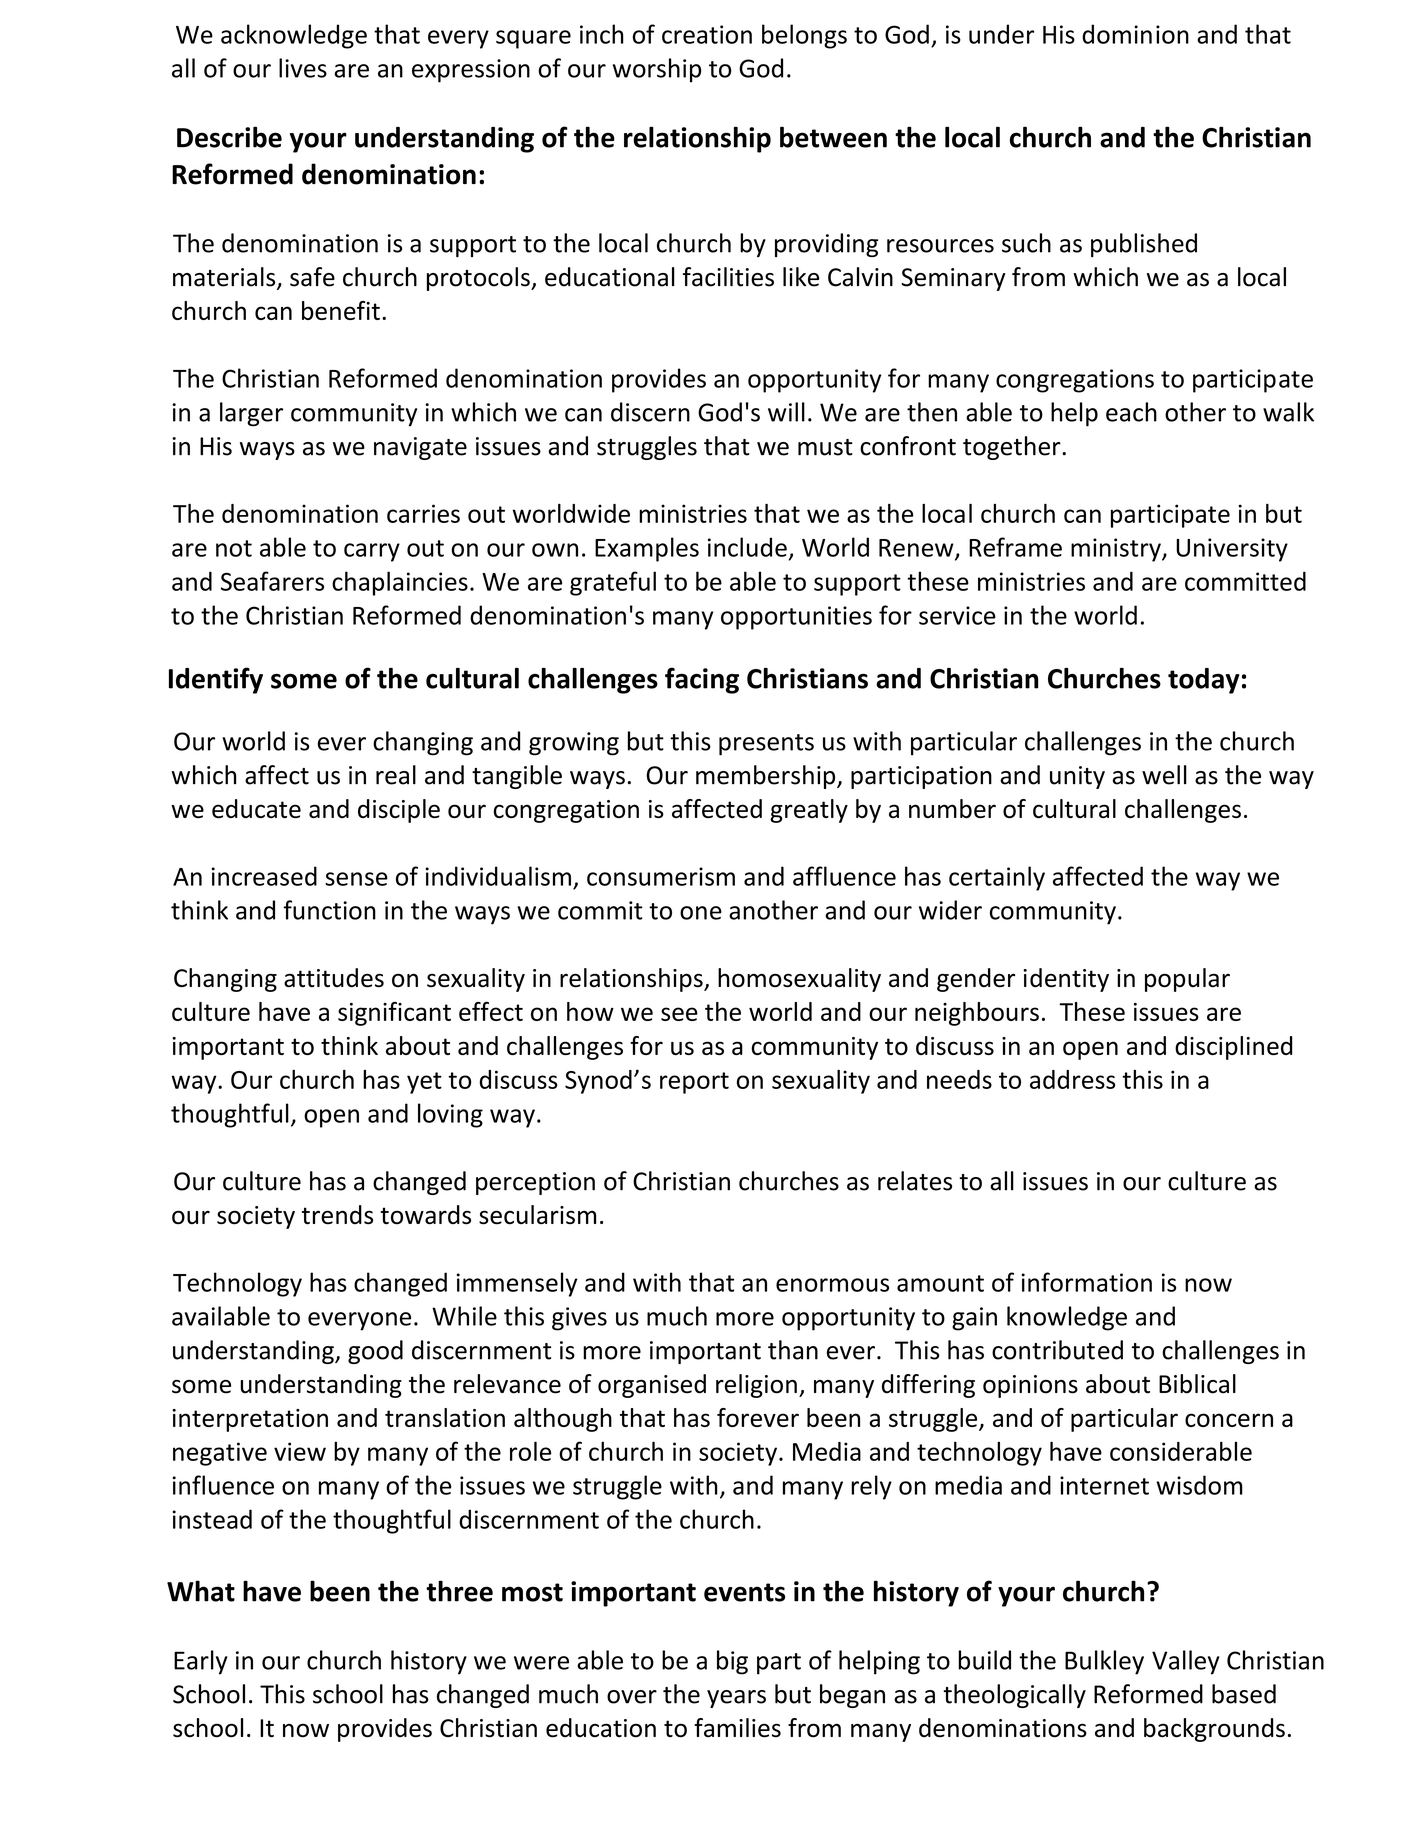 This page has width=1413, height=1829. Describe the element at coordinates (1135, 34) in the page. I see `dominion` at that location.
